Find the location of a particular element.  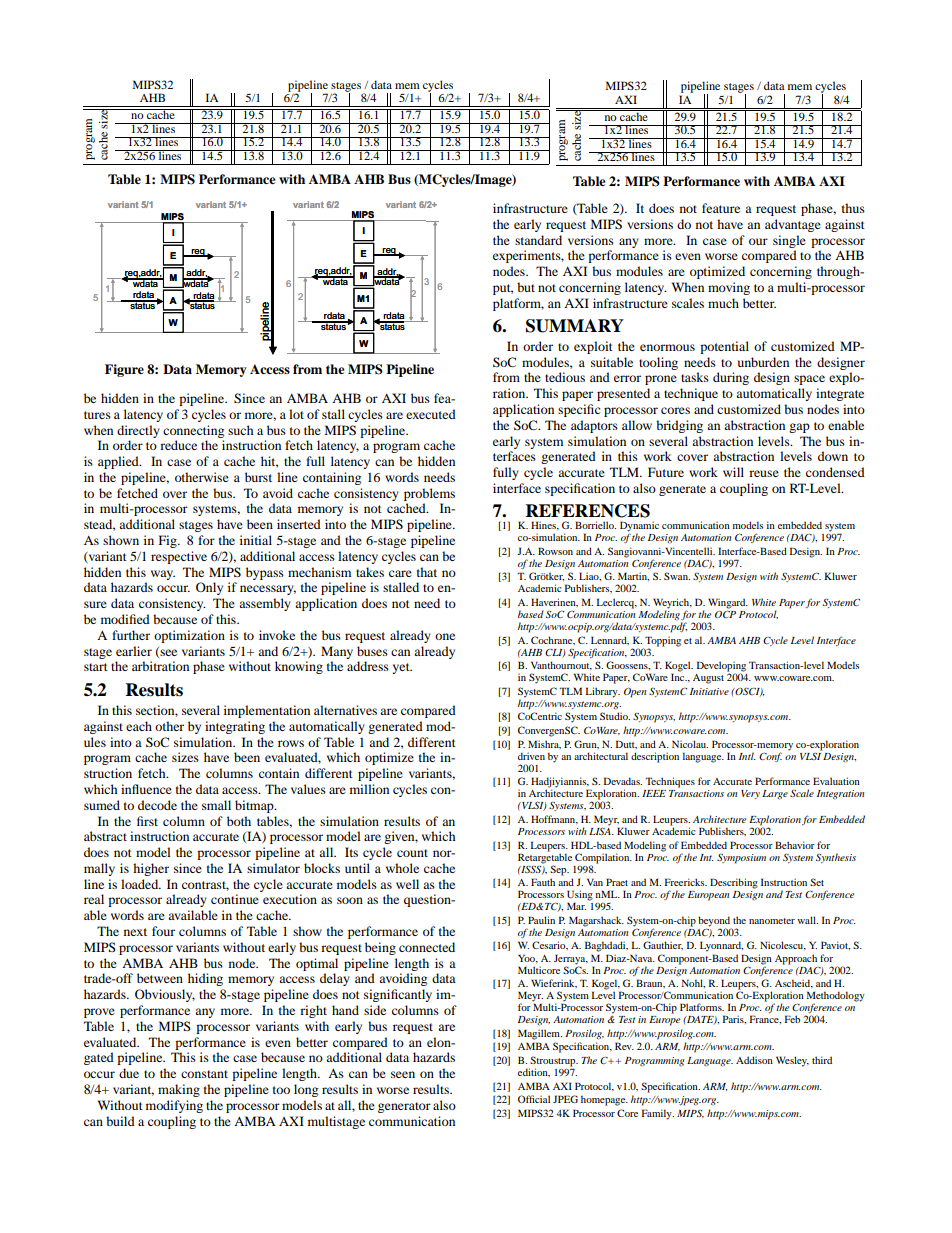

optimization is located at coordinates (189, 636).
